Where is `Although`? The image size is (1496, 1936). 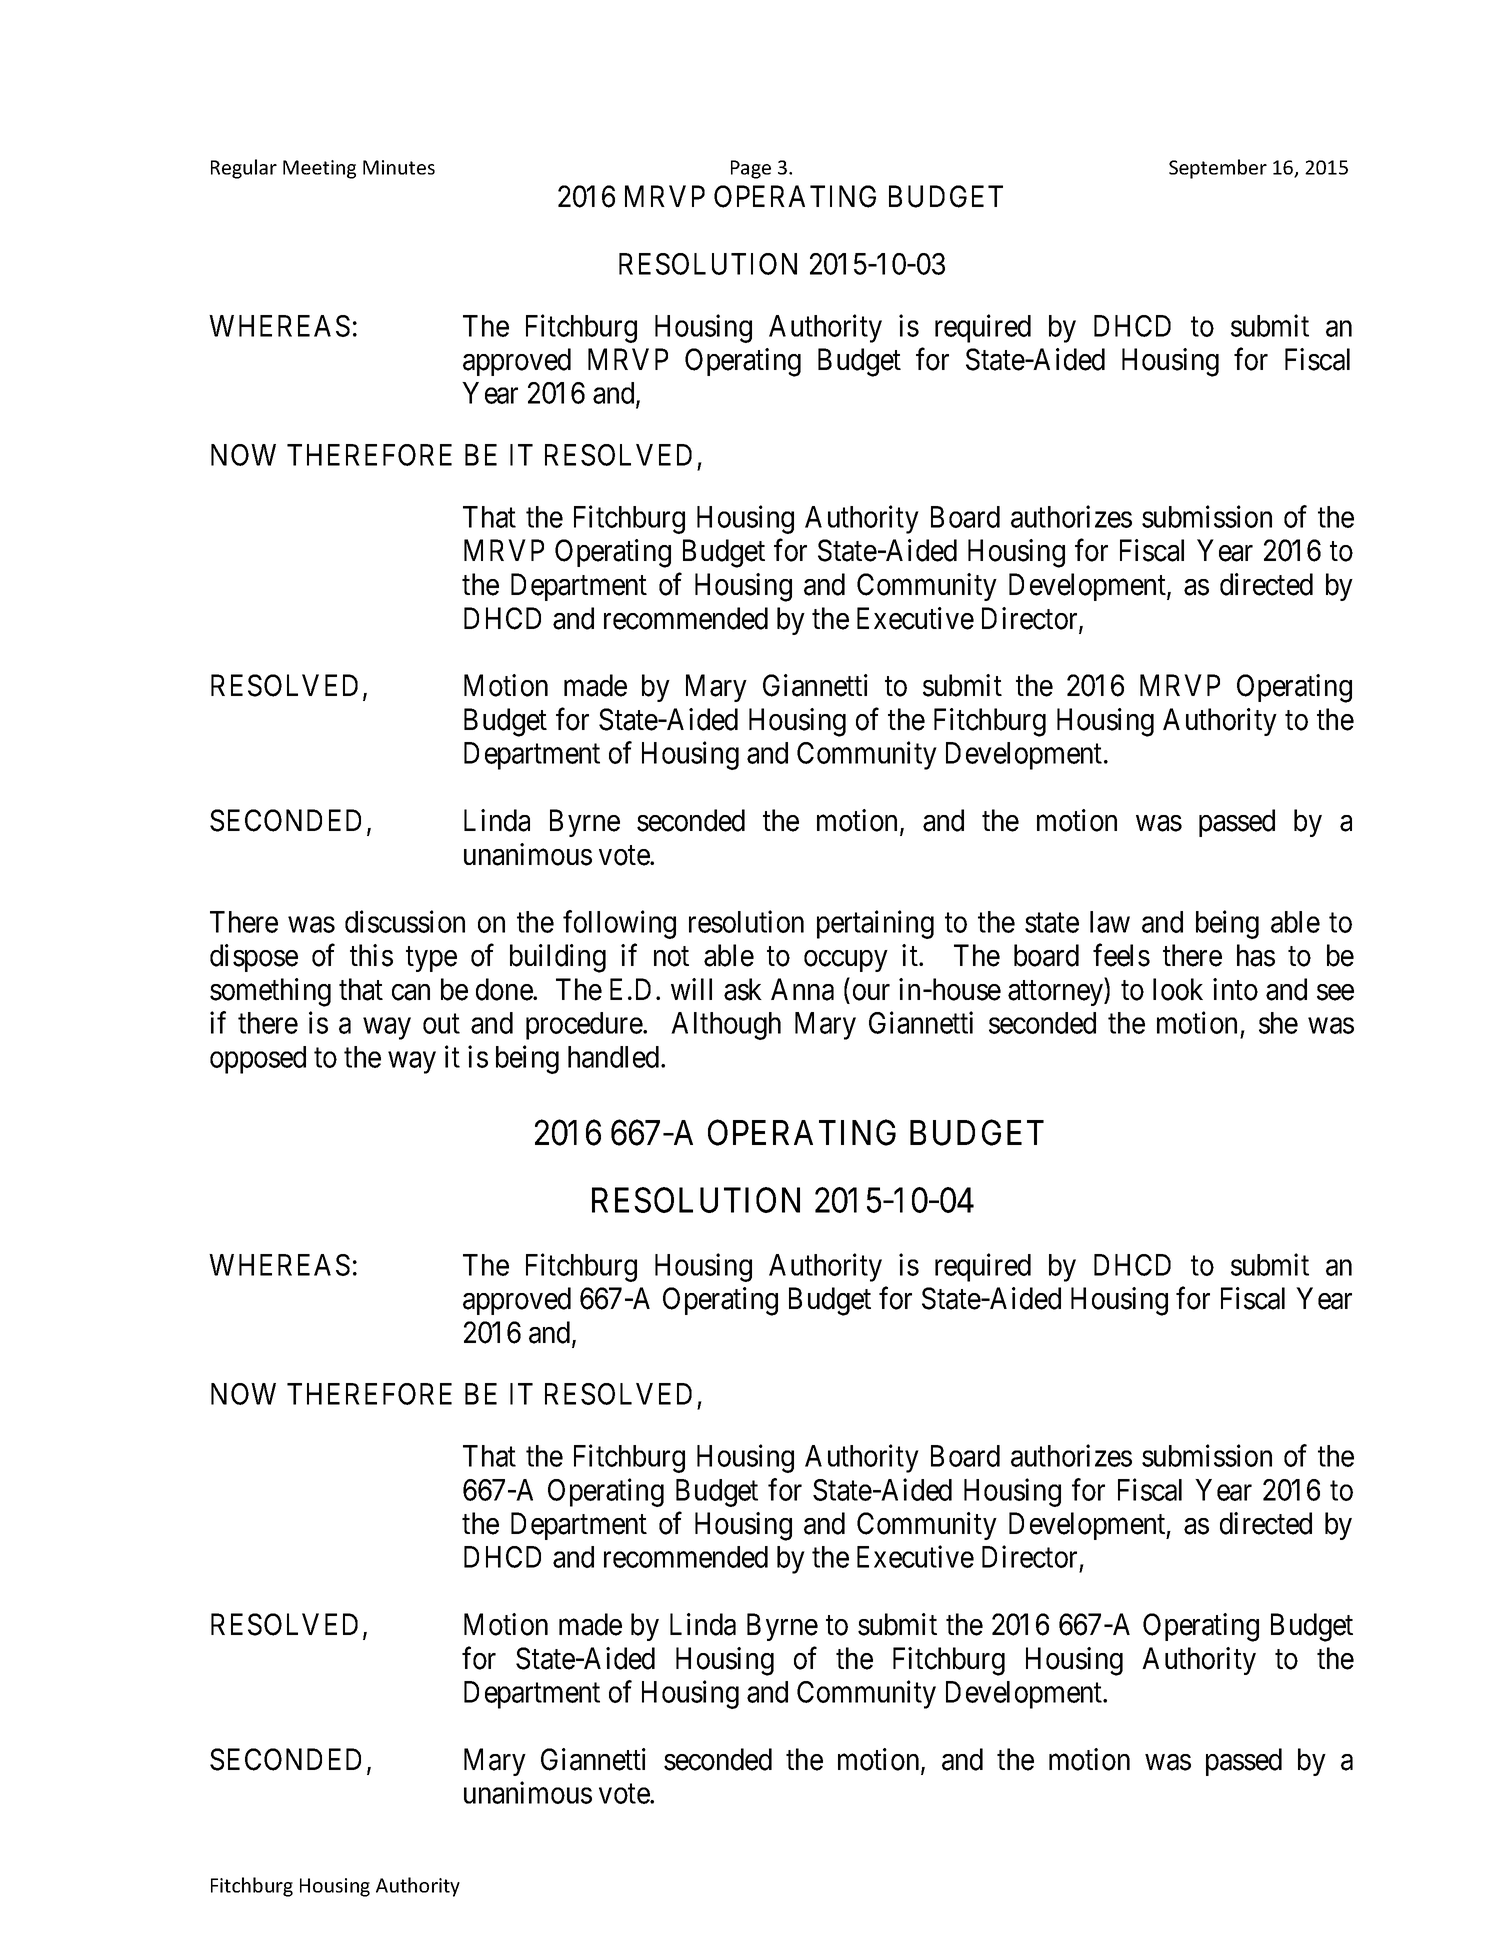 Although is located at coordinates (726, 1026).
